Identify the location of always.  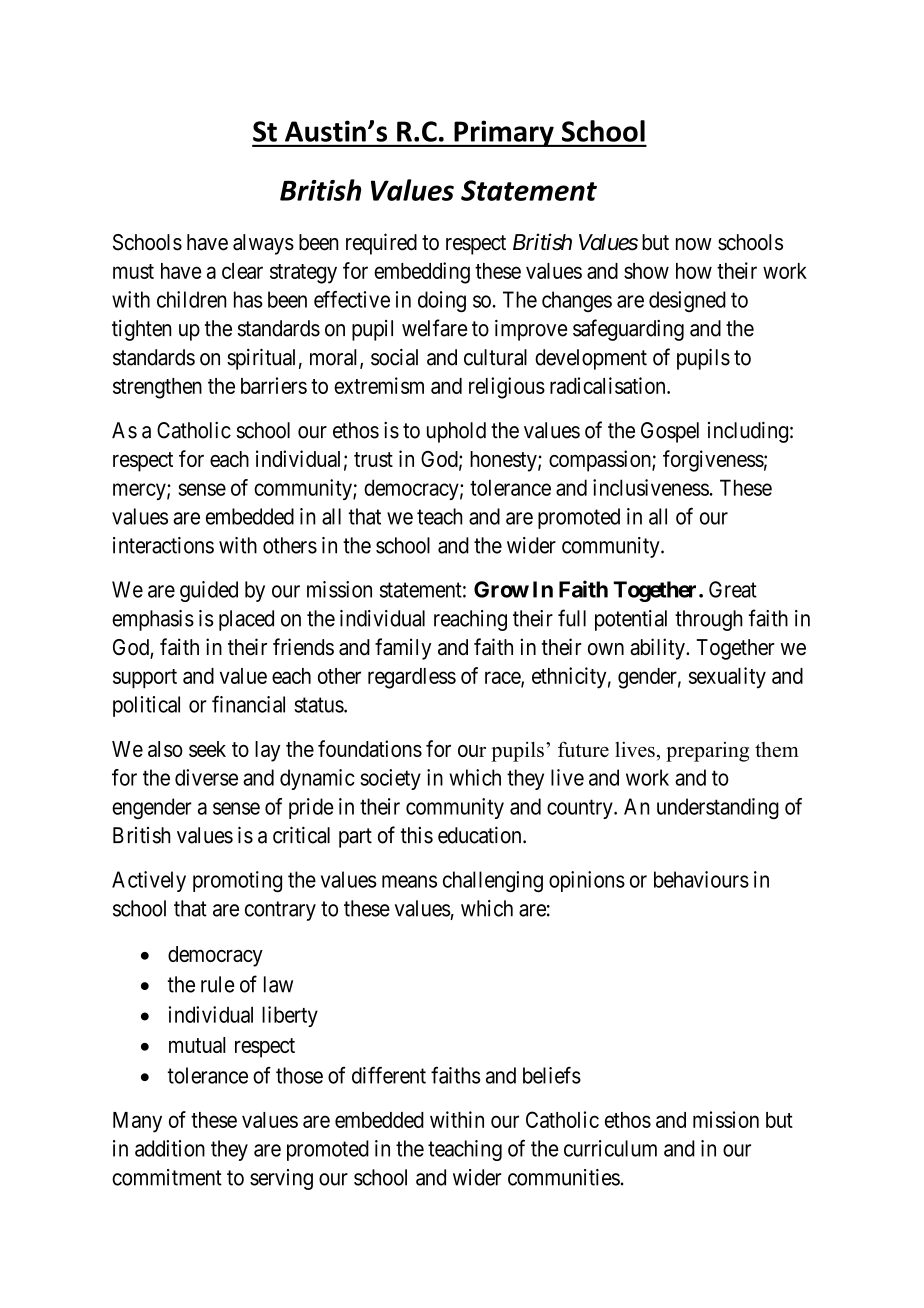
(263, 244).
